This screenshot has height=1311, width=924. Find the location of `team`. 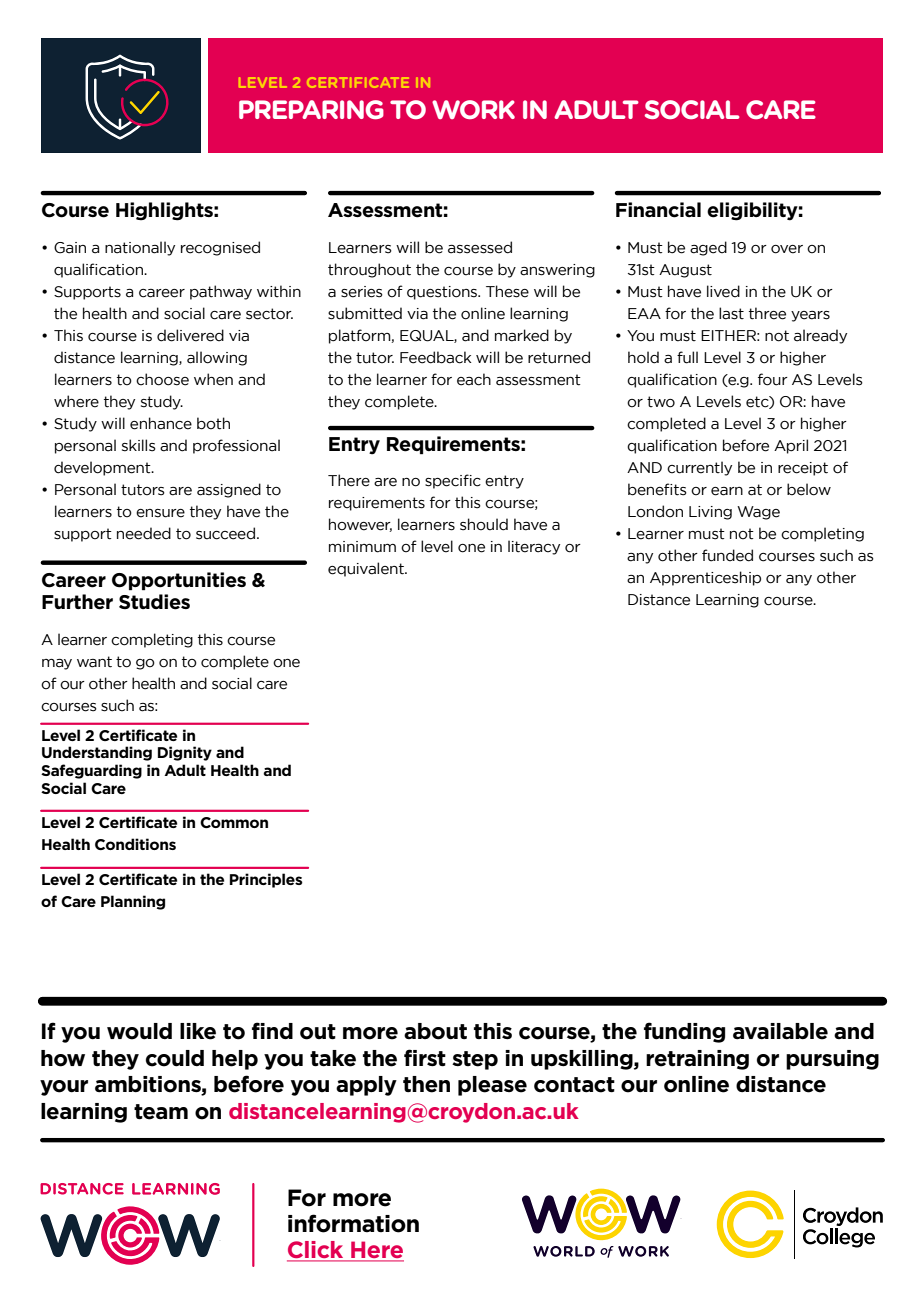

team is located at coordinates (161, 1112).
